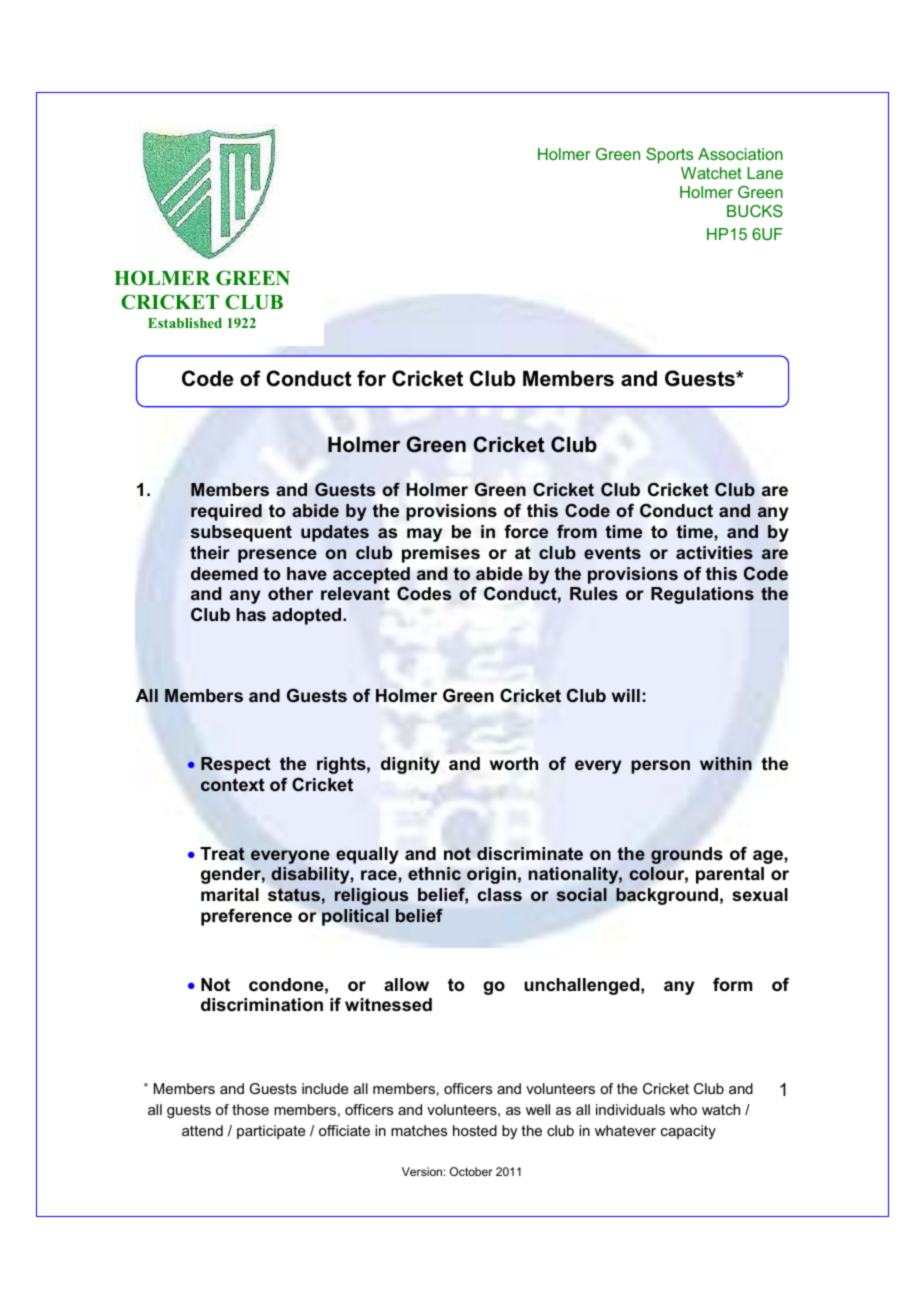 The height and width of the screenshot is (1308, 924). What do you see at coordinates (669, 156) in the screenshot?
I see `Sports` at bounding box center [669, 156].
